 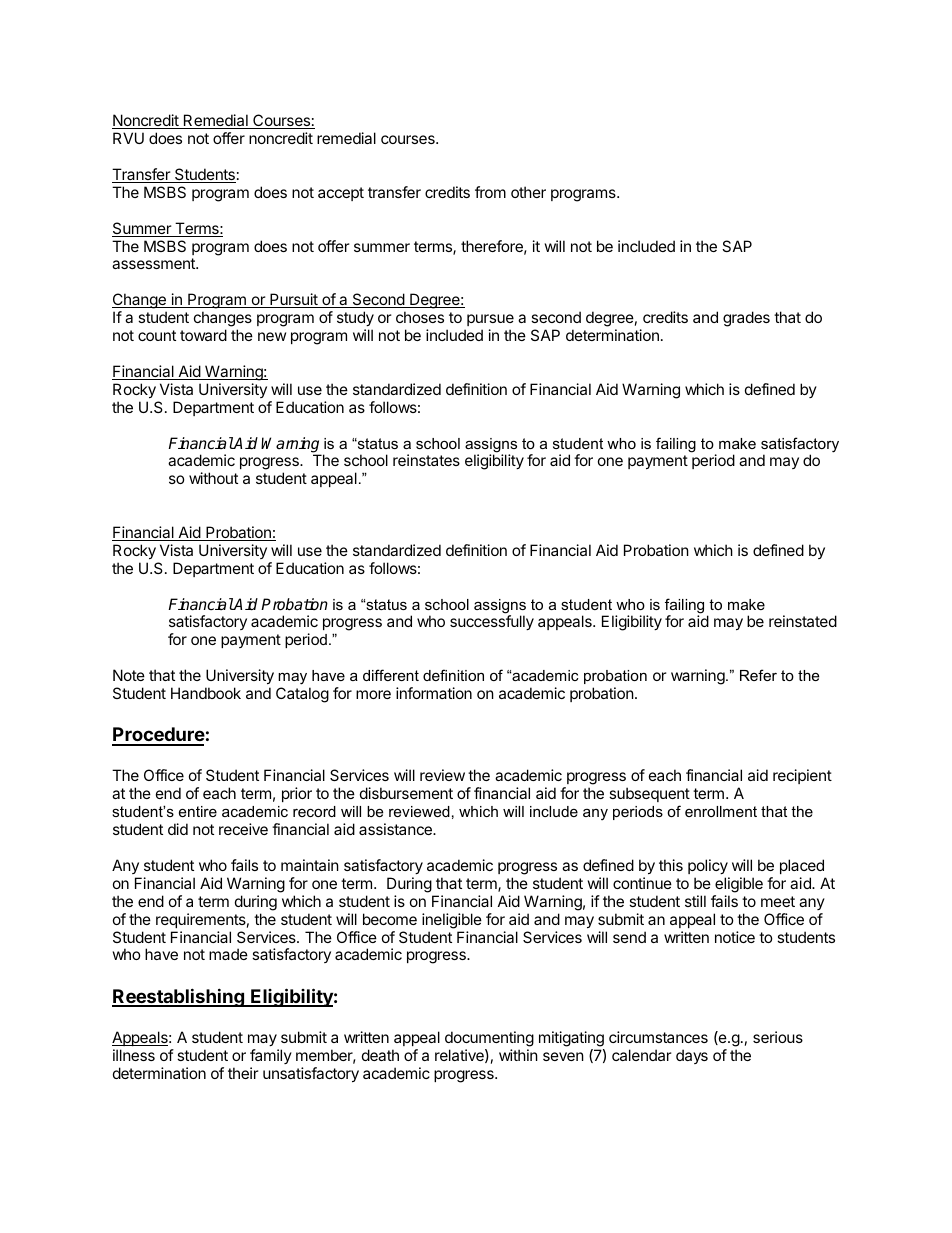 I want to click on assessment, so click(x=154, y=263).
